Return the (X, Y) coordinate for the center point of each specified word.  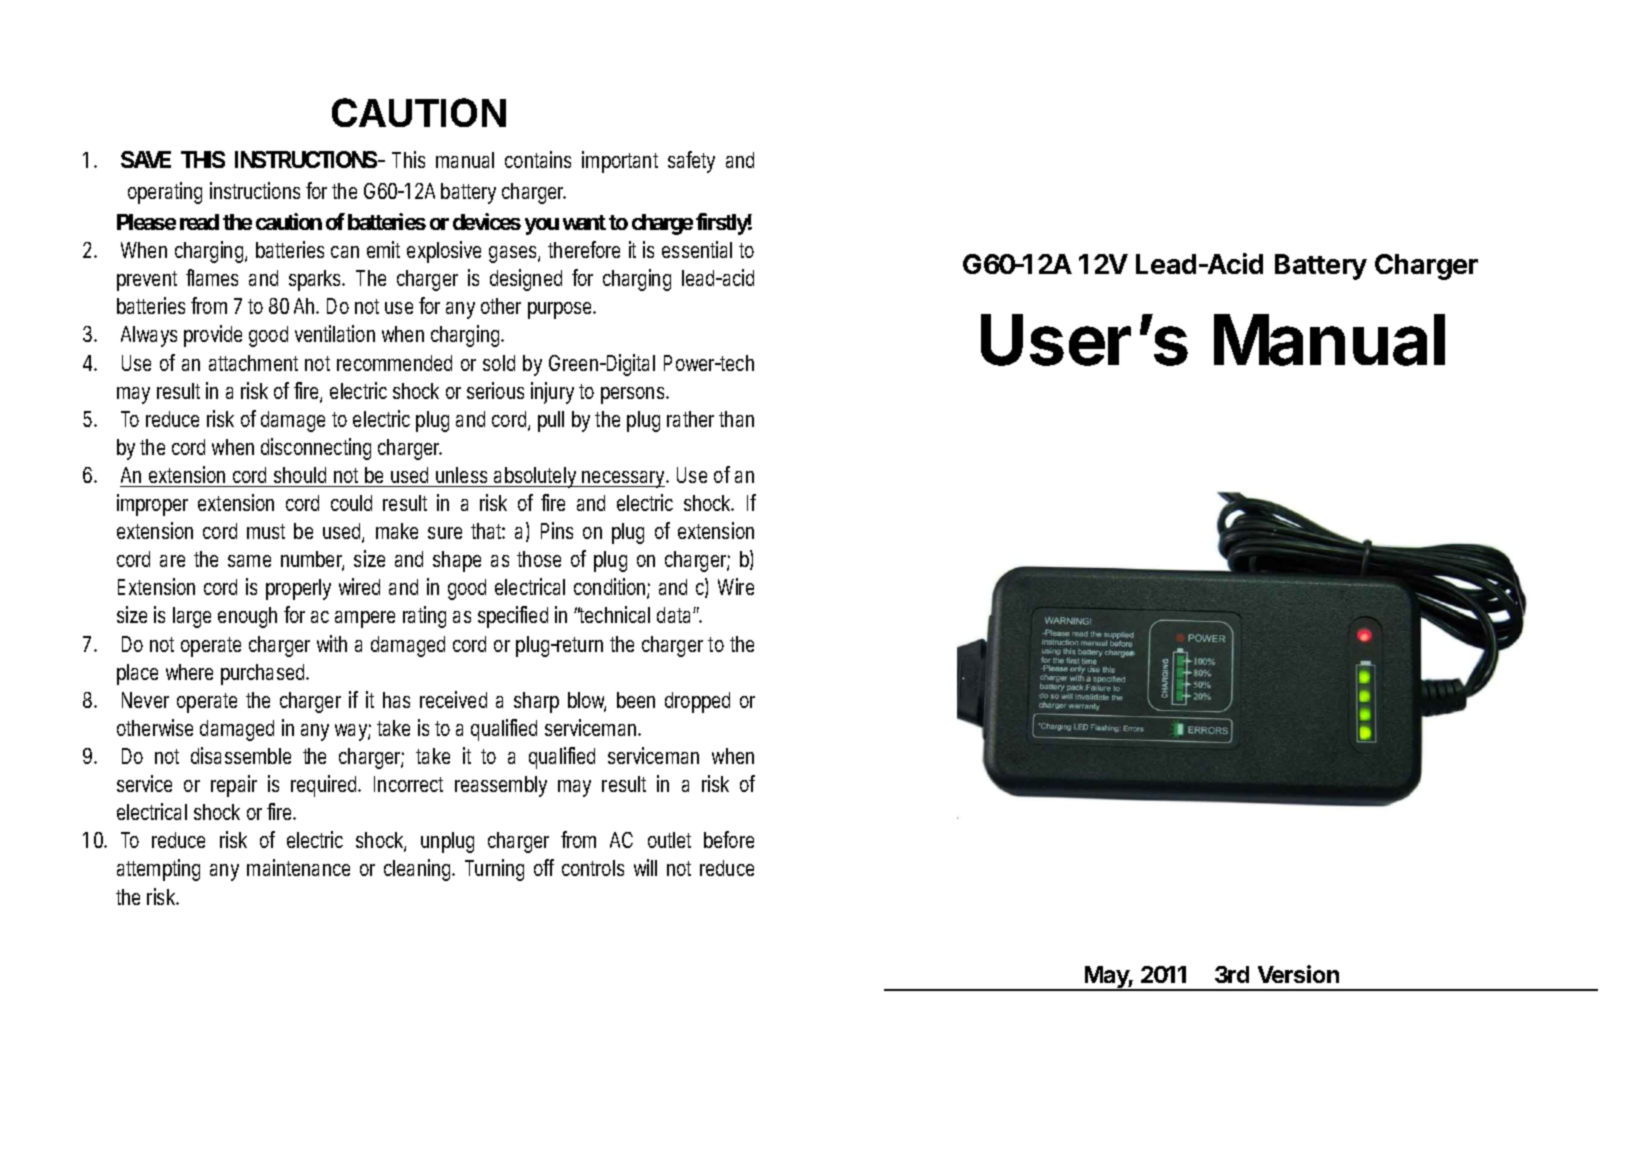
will (645, 867)
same (249, 561)
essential (697, 249)
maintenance (298, 867)
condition (611, 588)
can (345, 252)
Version (1298, 974)
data (673, 615)
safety (691, 162)
